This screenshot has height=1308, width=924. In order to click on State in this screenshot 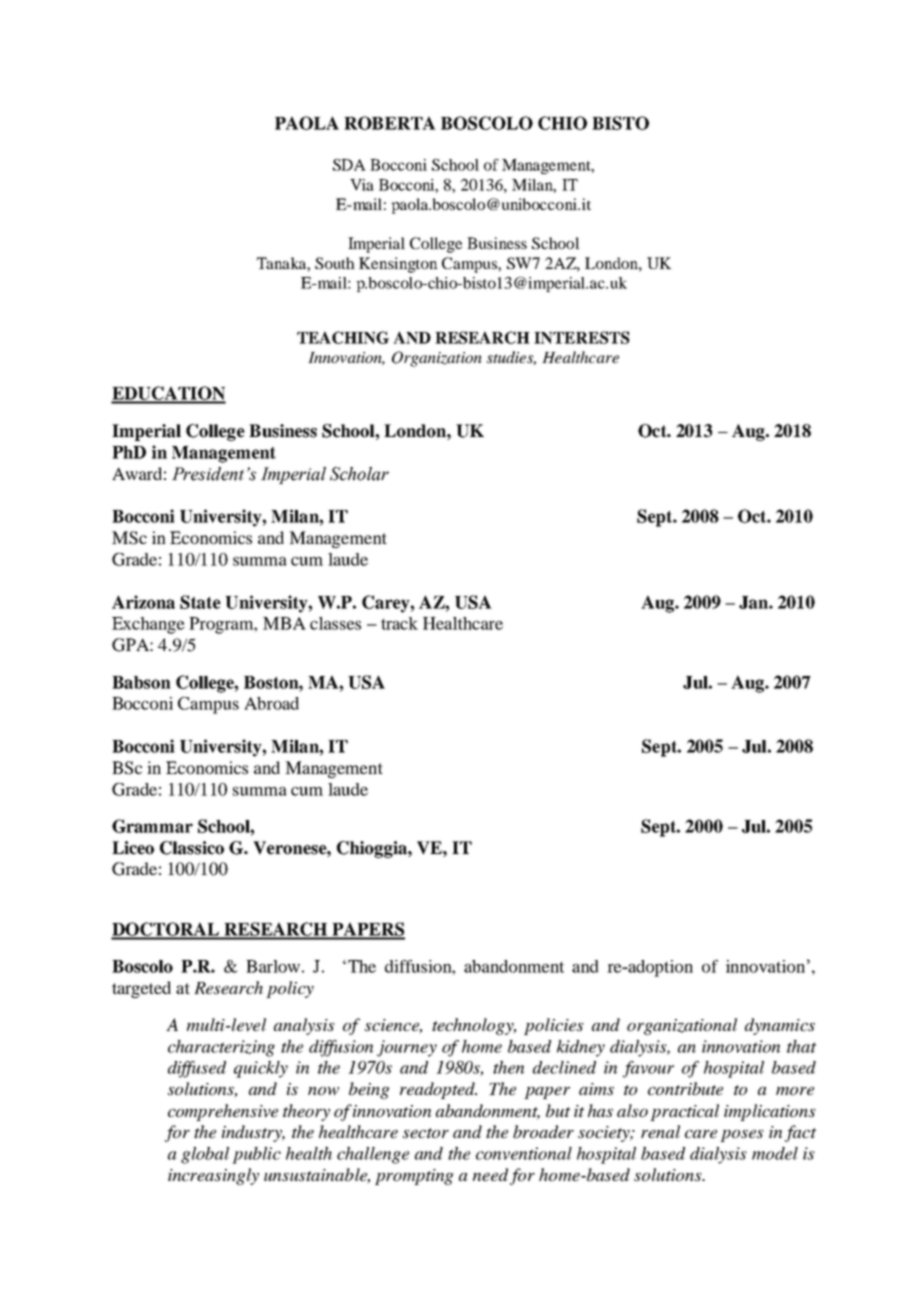, I will do `click(200, 602)`.
